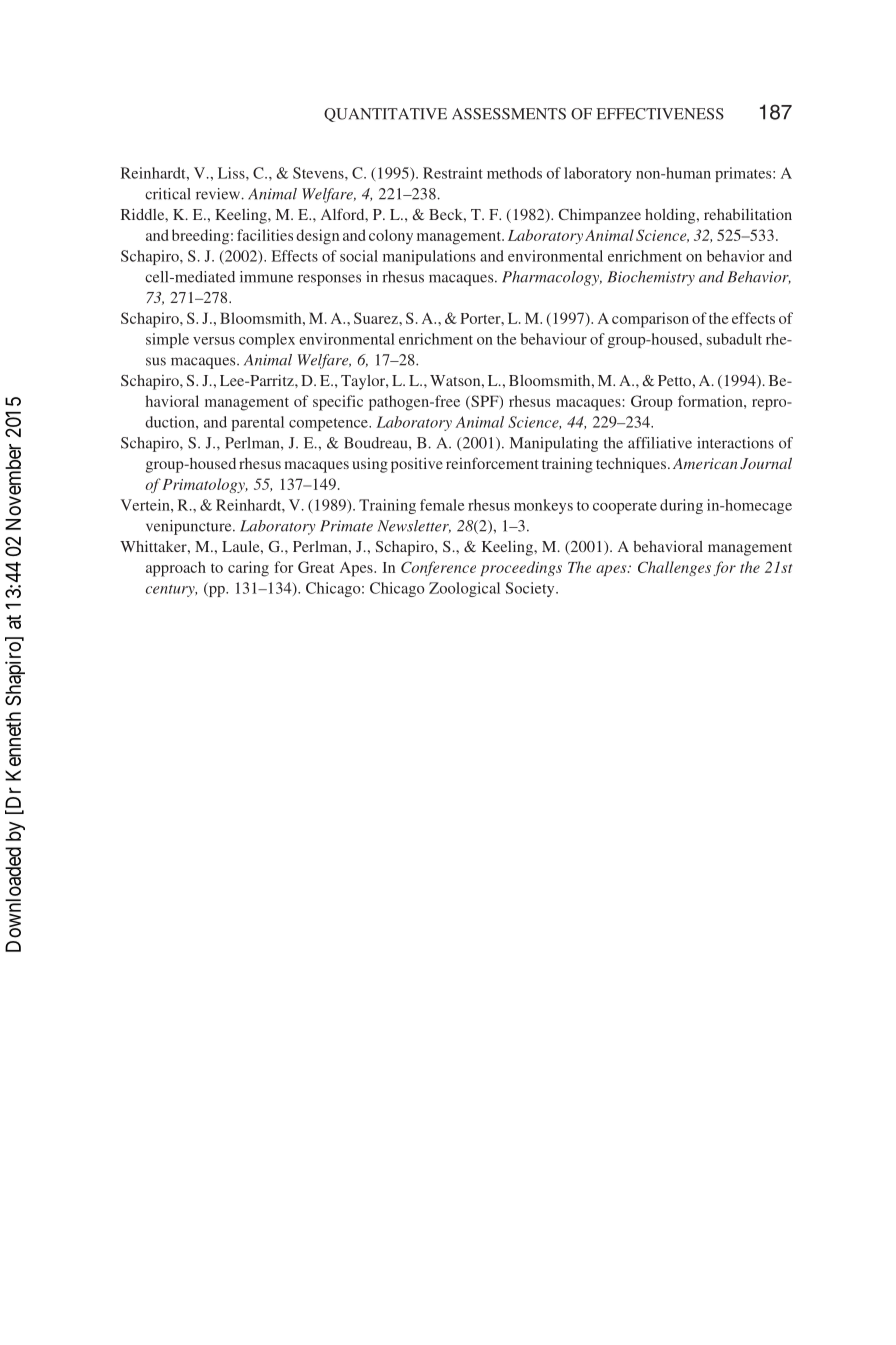 The height and width of the page is (1345, 896). What do you see at coordinates (660, 443) in the page?
I see `affiliative` at bounding box center [660, 443].
